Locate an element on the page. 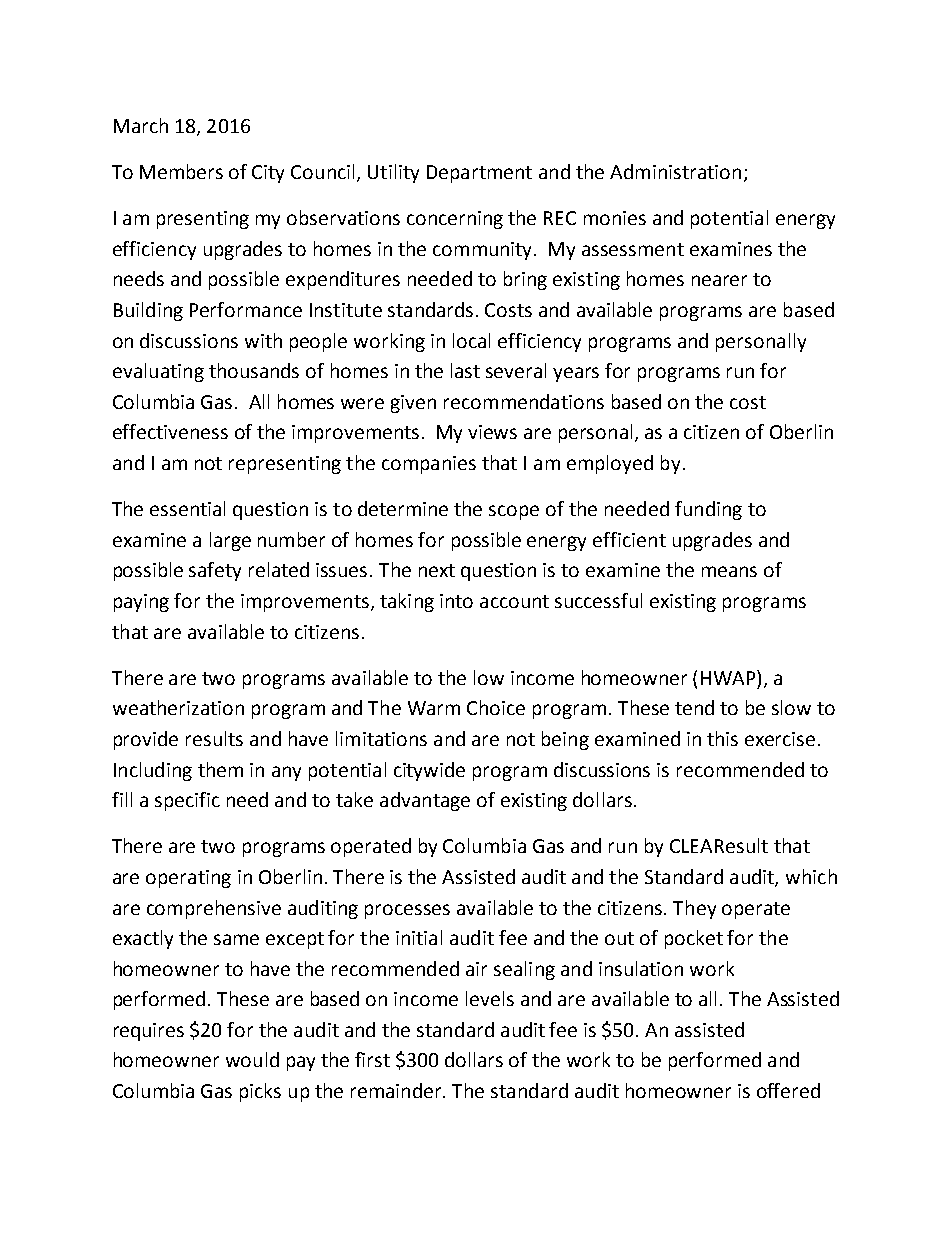 The image size is (952, 1233). Administration is located at coordinates (675, 171).
